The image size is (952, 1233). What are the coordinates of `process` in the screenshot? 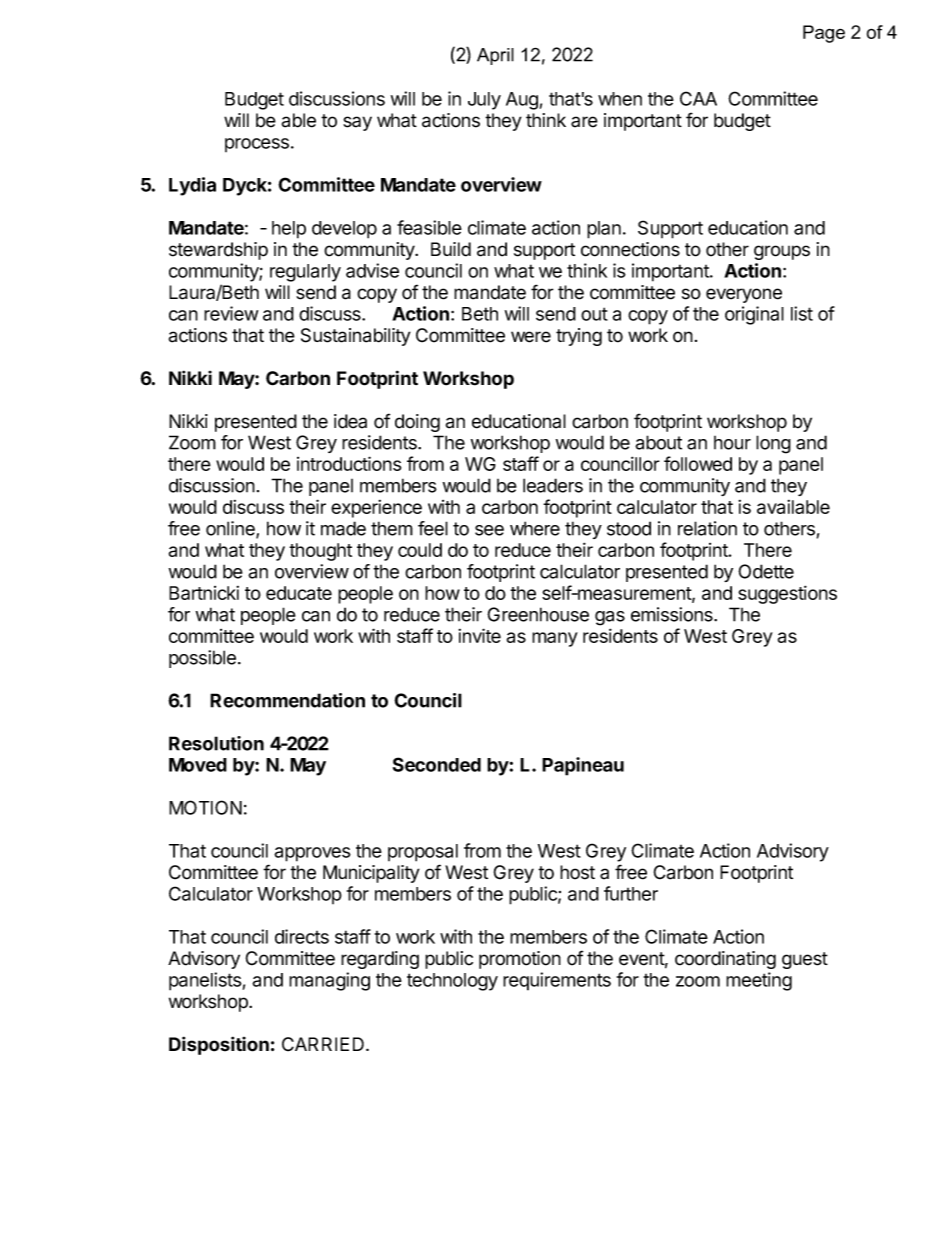 It's located at (257, 145).
